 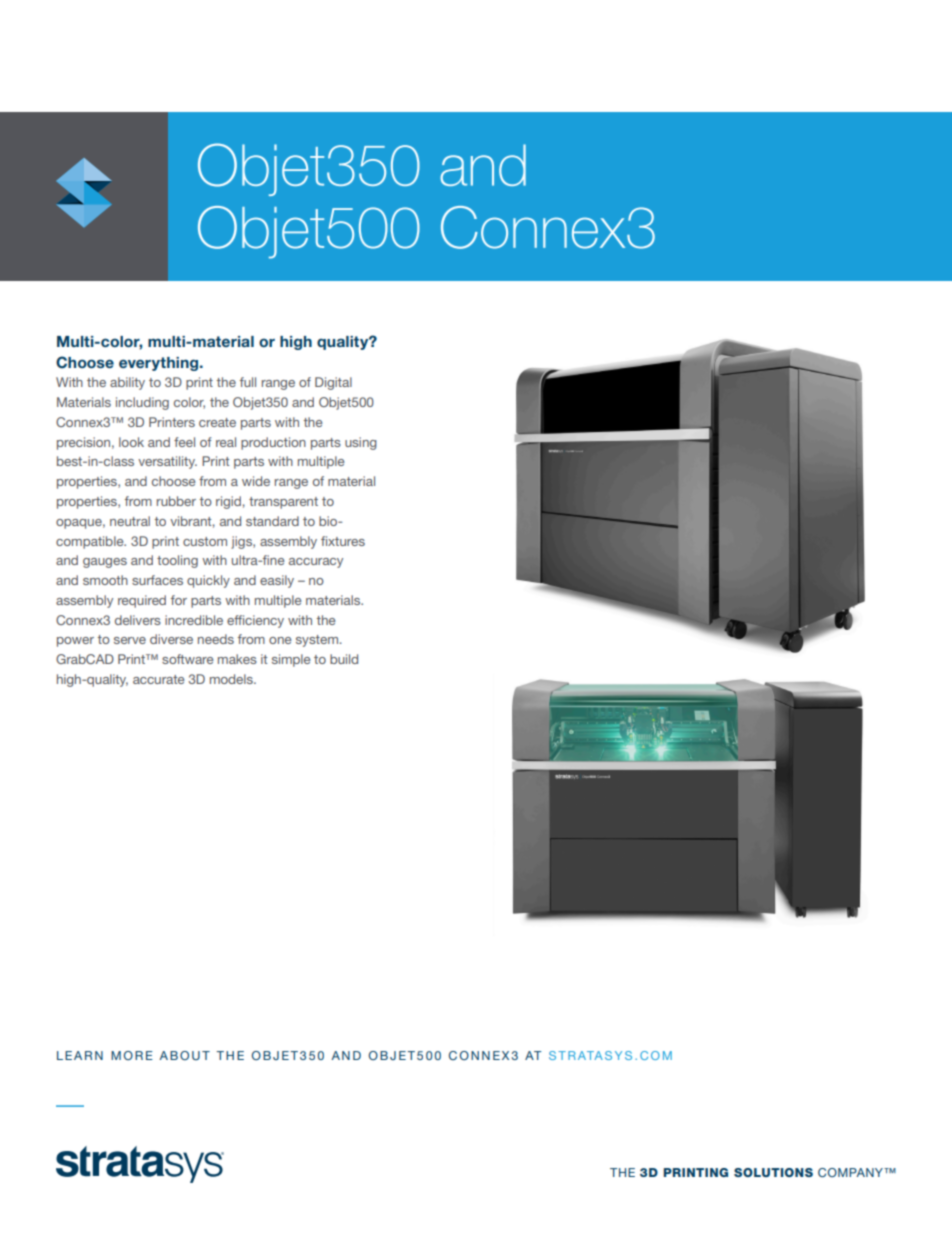 I want to click on Digital, so click(x=333, y=383).
